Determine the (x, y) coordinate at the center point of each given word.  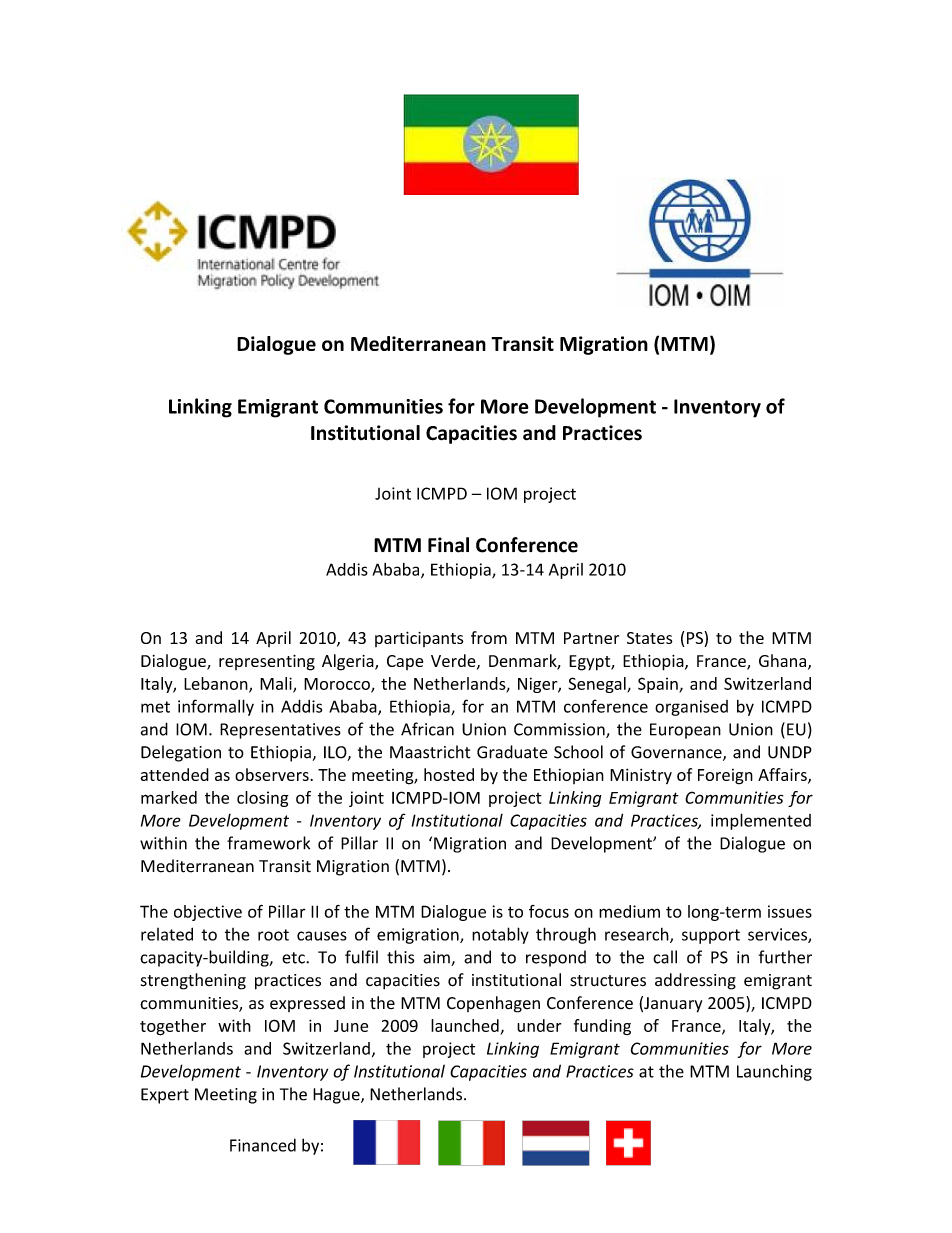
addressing (695, 981)
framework (268, 843)
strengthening (193, 981)
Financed (263, 1145)
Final (448, 545)
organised (691, 708)
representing (267, 662)
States (650, 638)
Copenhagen (493, 1004)
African (427, 729)
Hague (337, 1096)
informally (216, 707)
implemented (761, 821)
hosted (449, 774)
